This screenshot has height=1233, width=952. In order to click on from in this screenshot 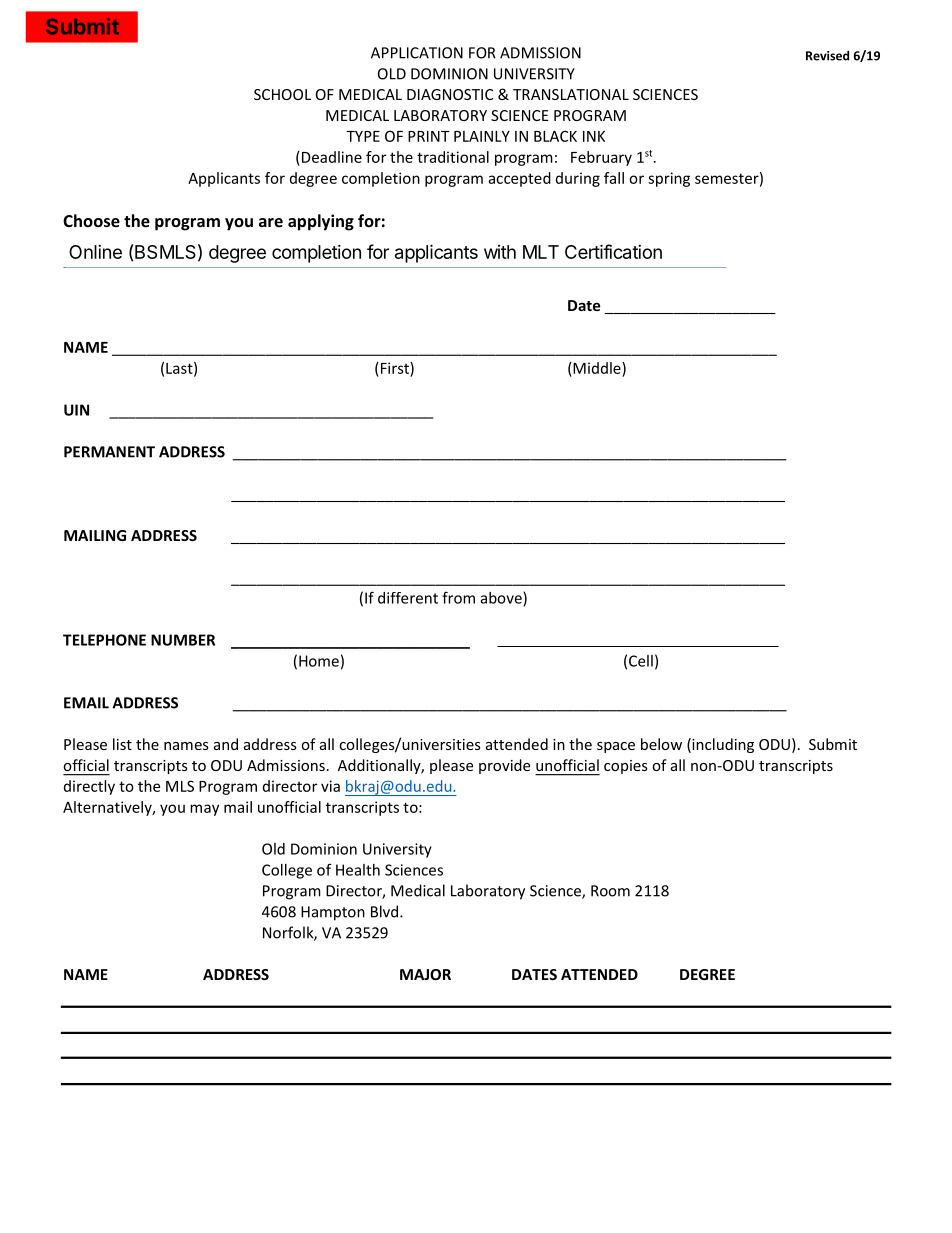, I will do `click(458, 597)`.
